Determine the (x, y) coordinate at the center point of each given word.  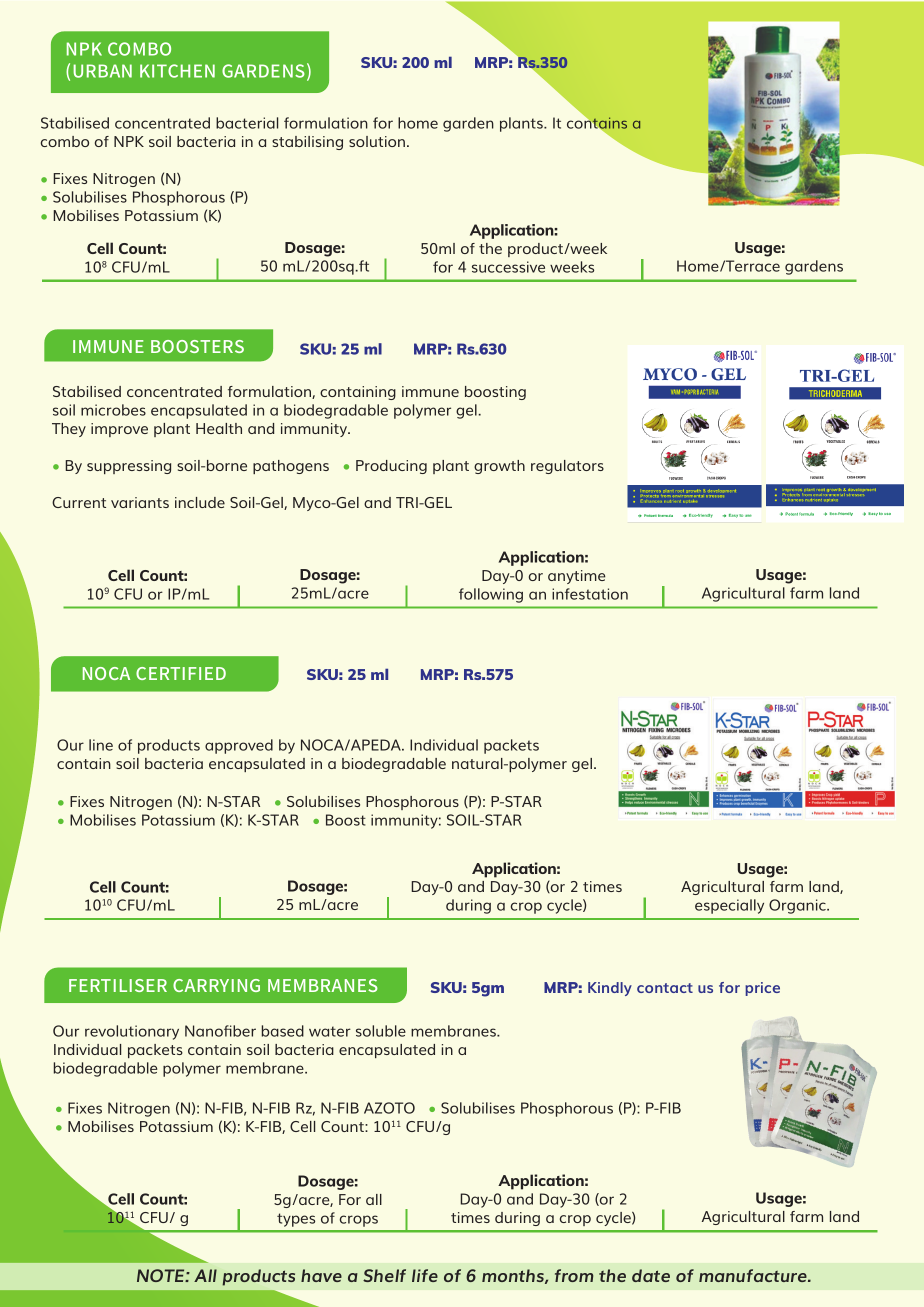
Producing (391, 467)
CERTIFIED (181, 673)
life (425, 1275)
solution (377, 141)
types (296, 1220)
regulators (567, 467)
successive (508, 267)
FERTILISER (118, 985)
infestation (590, 594)
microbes (113, 410)
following (491, 595)
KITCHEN (177, 71)
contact (665, 988)
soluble (381, 1031)
